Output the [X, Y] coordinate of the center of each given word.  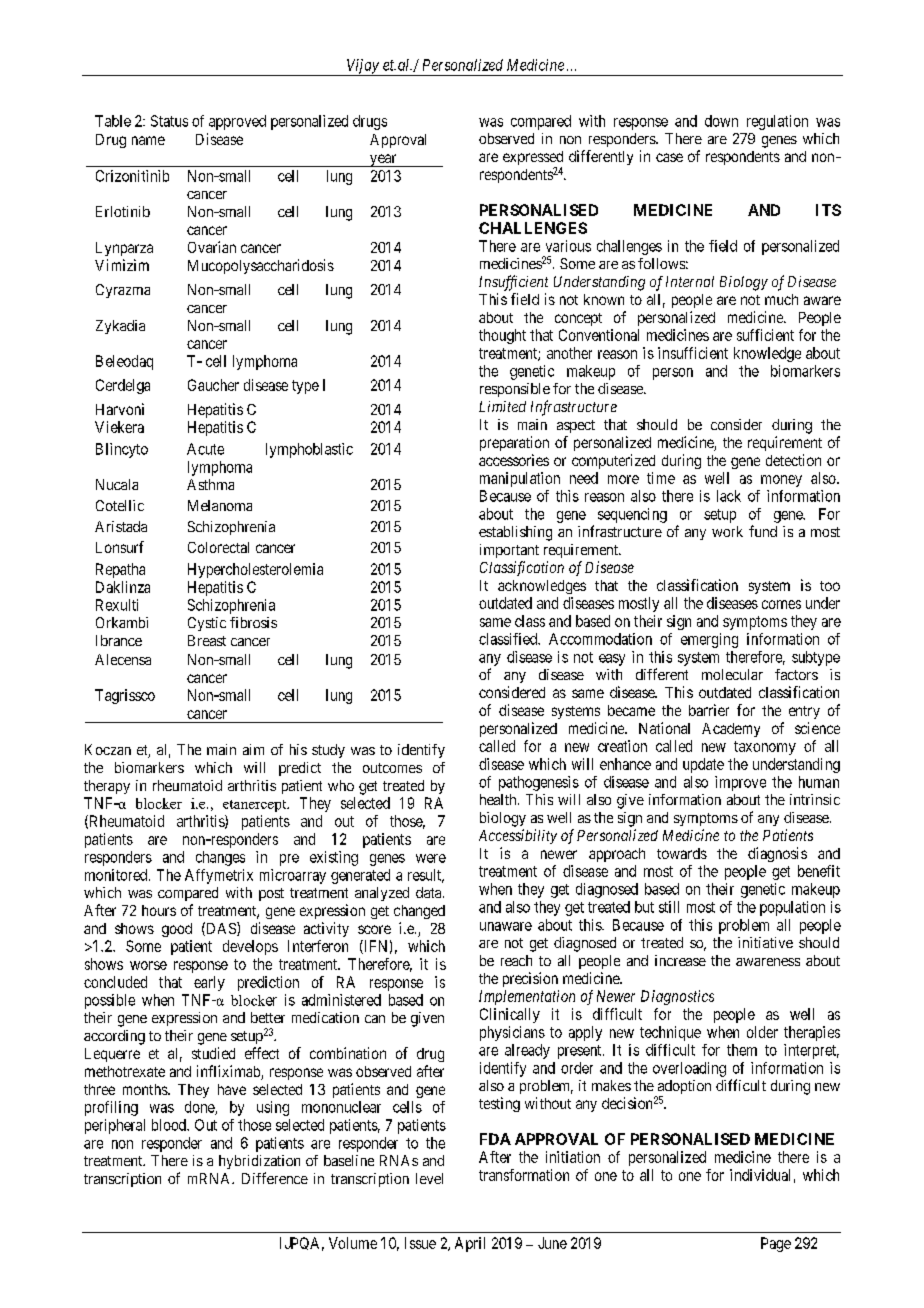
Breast [207, 640]
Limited [502, 406]
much [781, 299]
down [721, 121]
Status [169, 121]
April [470, 1244]
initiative [765, 942]
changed [419, 912]
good [177, 930]
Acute [205, 449]
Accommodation [600, 639]
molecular [732, 674]
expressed [533, 159]
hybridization [259, 1162]
